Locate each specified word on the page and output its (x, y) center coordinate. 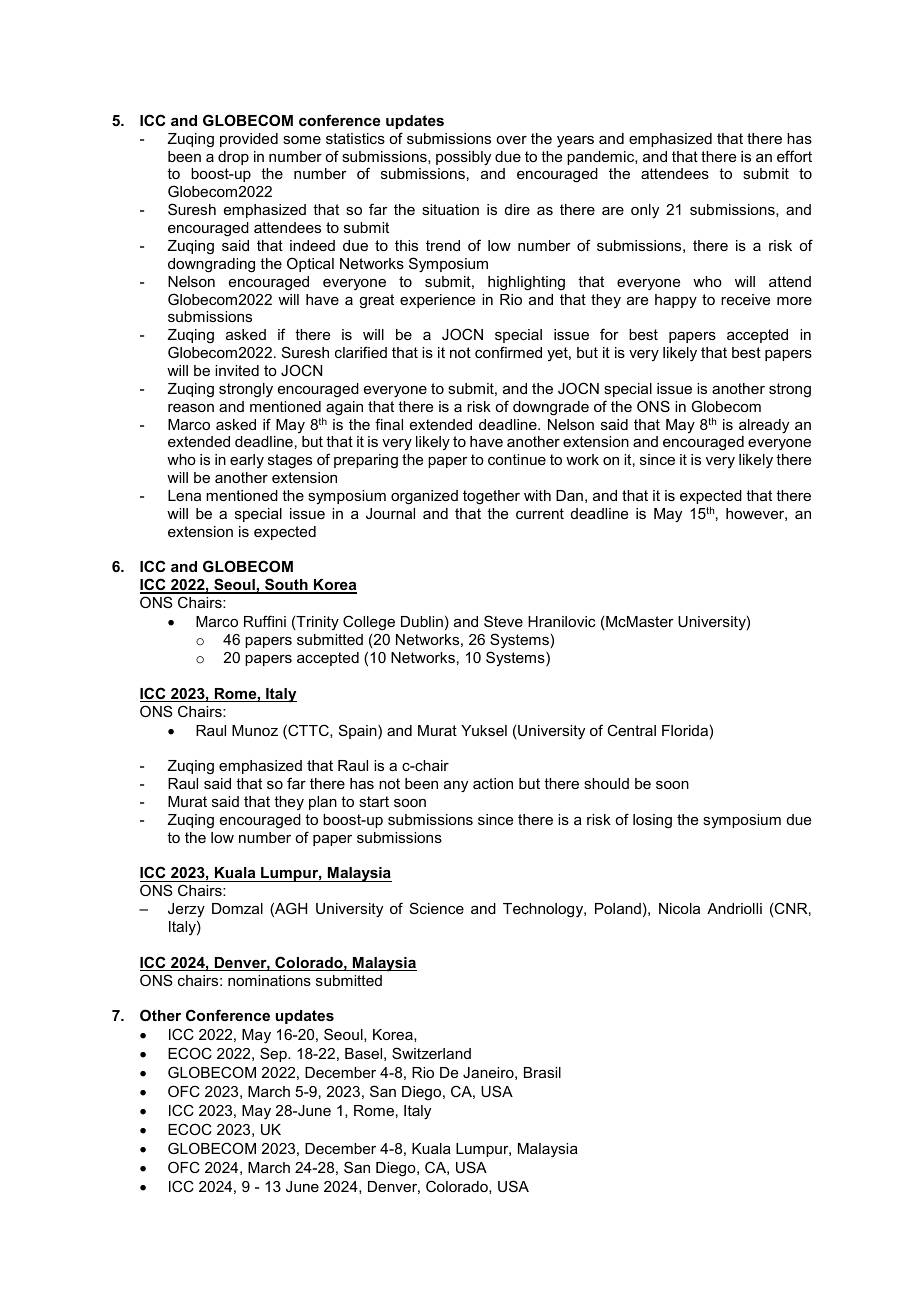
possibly (463, 158)
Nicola (679, 908)
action (493, 783)
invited (237, 370)
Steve (503, 621)
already (764, 426)
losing (652, 821)
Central (631, 730)
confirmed (508, 352)
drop (233, 158)
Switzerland (431, 1053)
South (286, 585)
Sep (274, 1054)
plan (323, 803)
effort (794, 156)
